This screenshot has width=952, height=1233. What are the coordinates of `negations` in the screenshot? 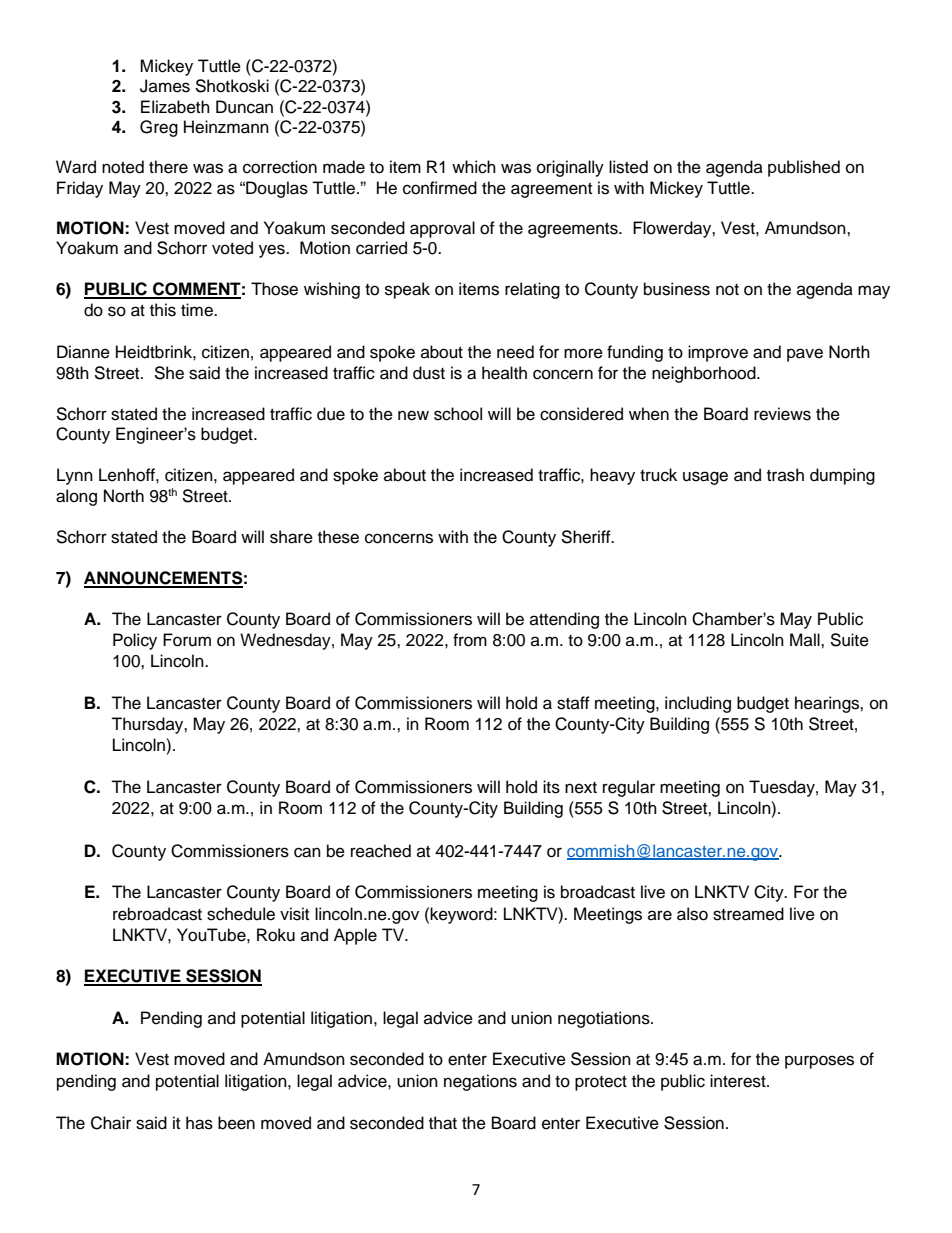 It's located at (480, 1082).
